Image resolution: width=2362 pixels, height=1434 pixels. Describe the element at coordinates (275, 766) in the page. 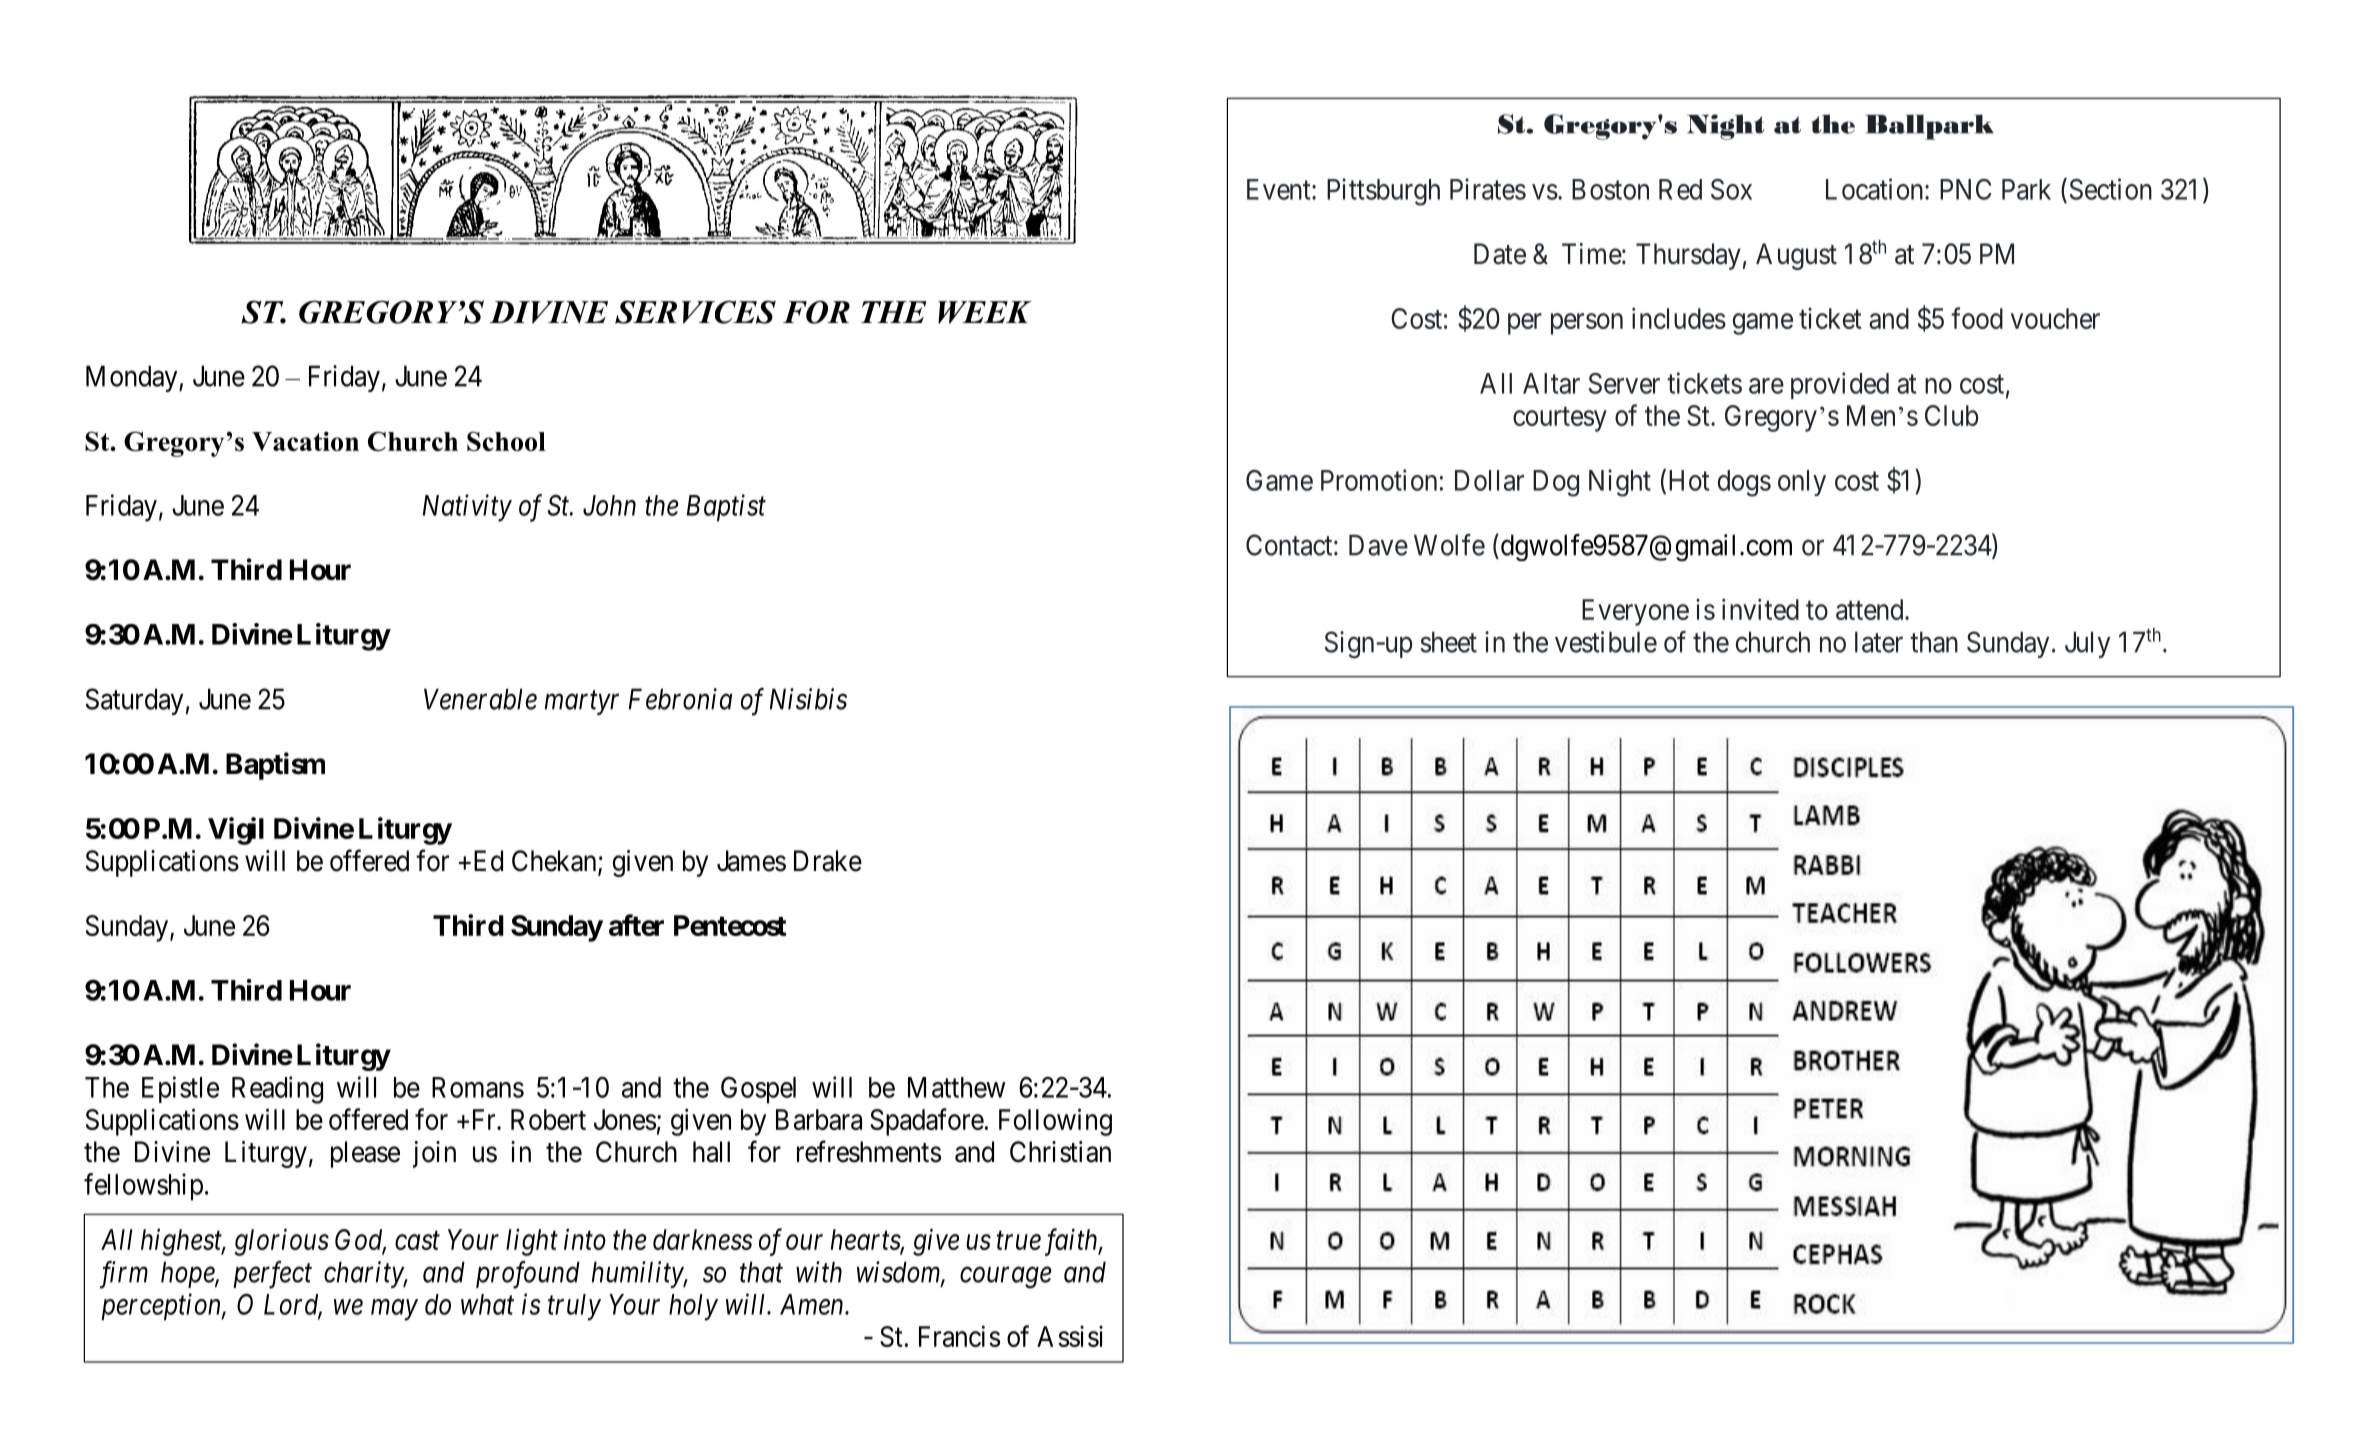

I see `Baptism` at that location.
